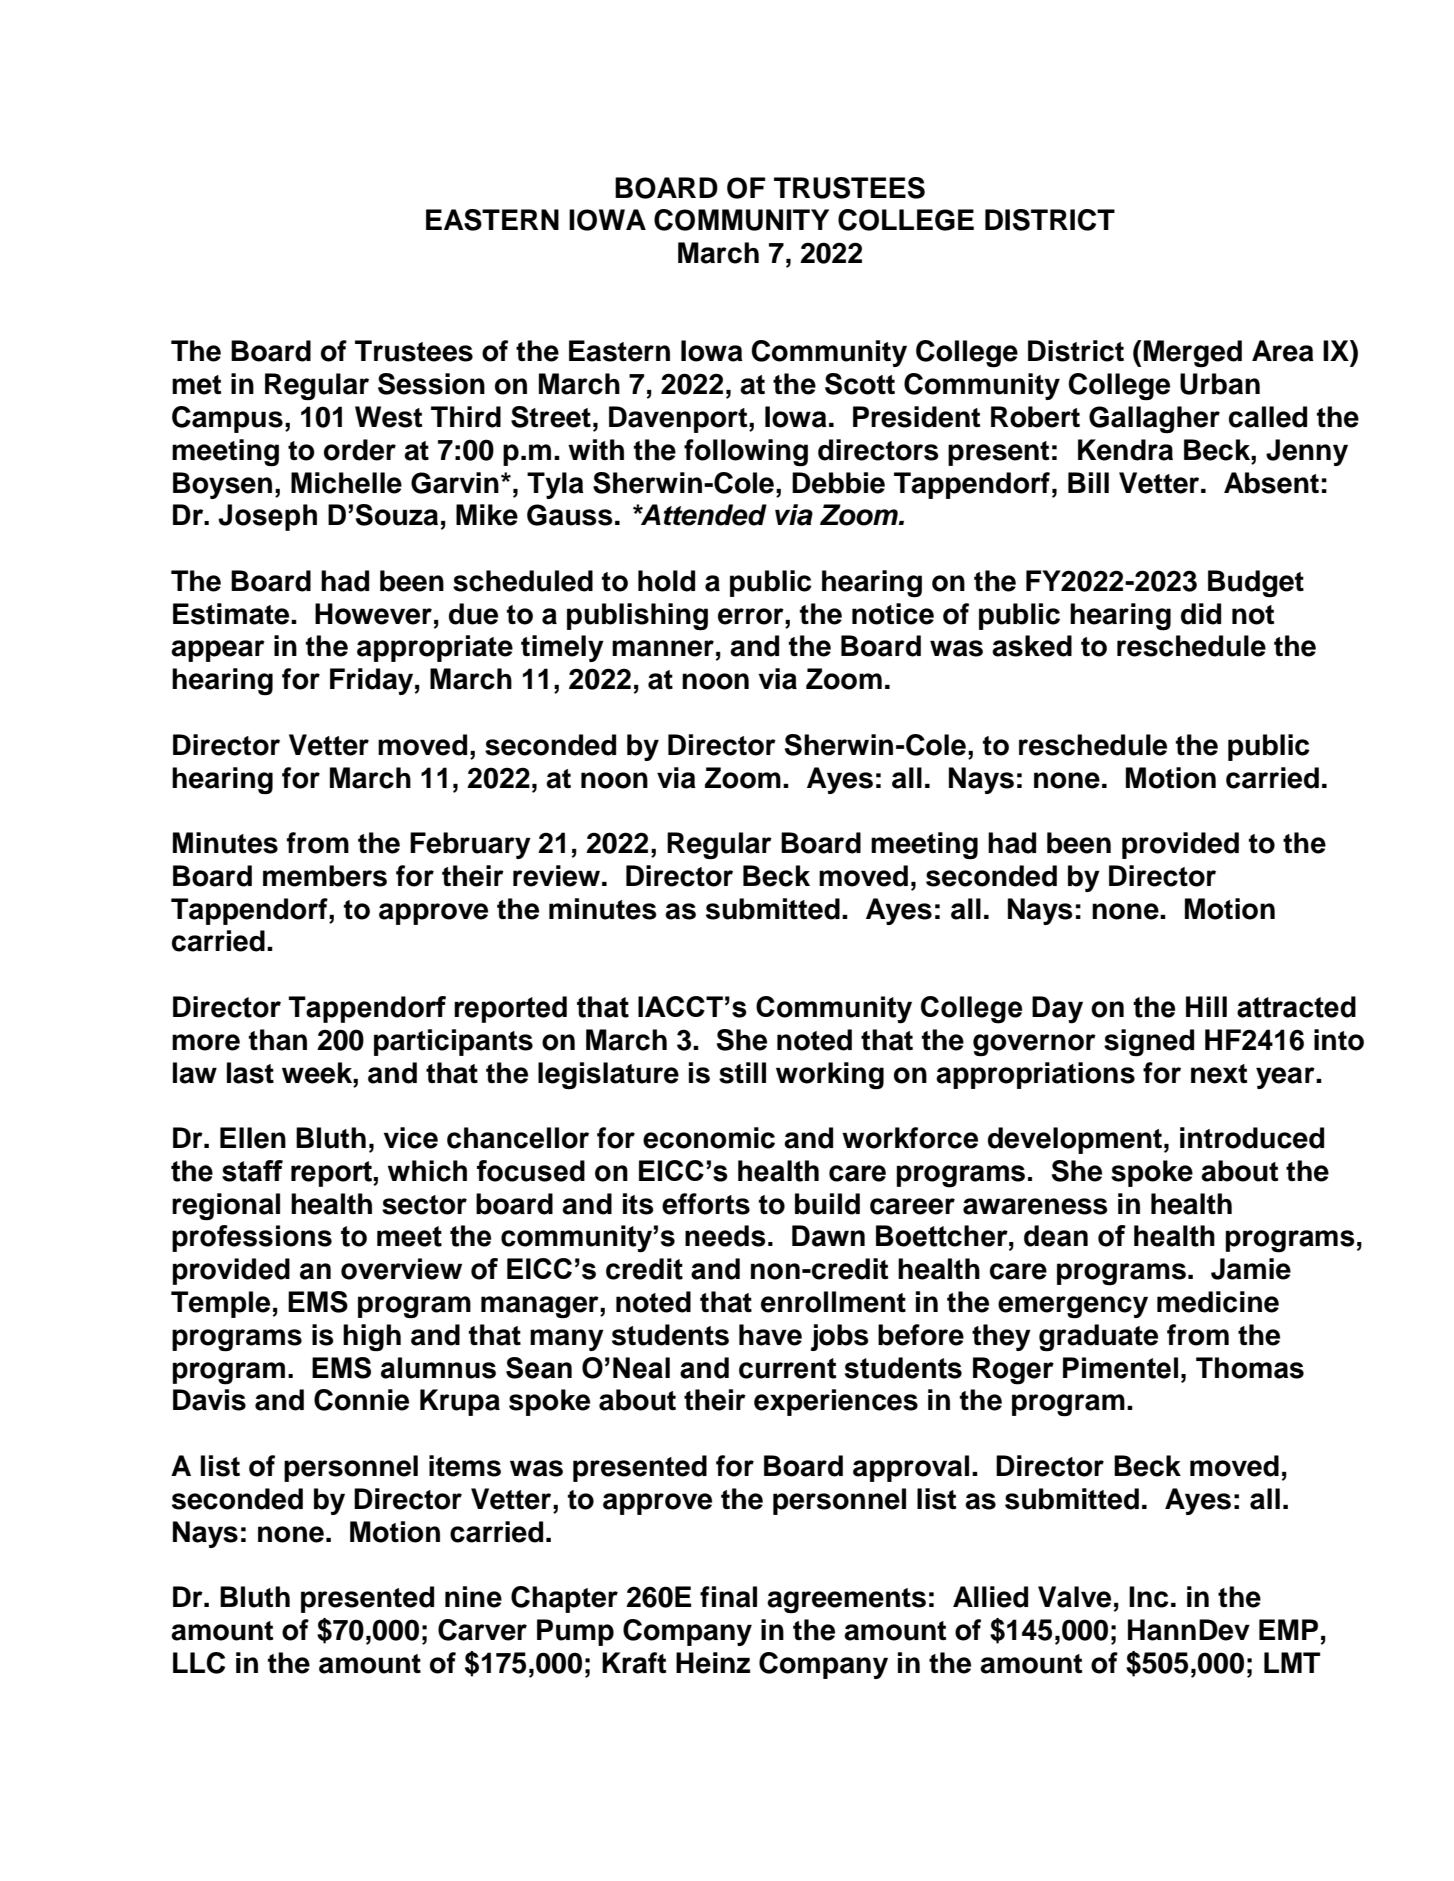 The height and width of the document is (1881, 1454). Describe the element at coordinates (770, 1335) in the document. I see `have` at that location.
